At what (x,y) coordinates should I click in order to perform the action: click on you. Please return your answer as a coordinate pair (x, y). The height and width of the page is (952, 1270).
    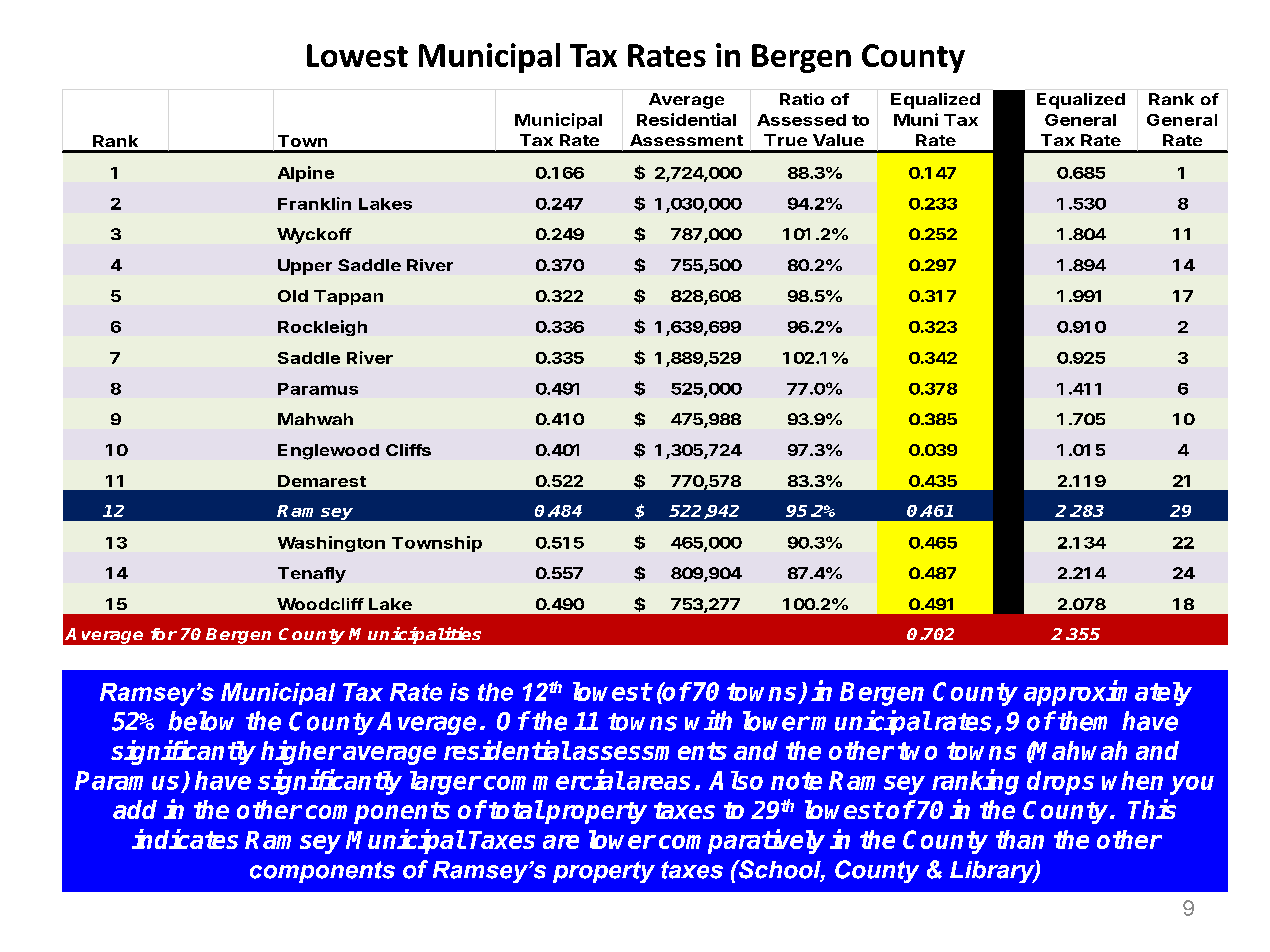
    Looking at the image, I should click on (1192, 785).
